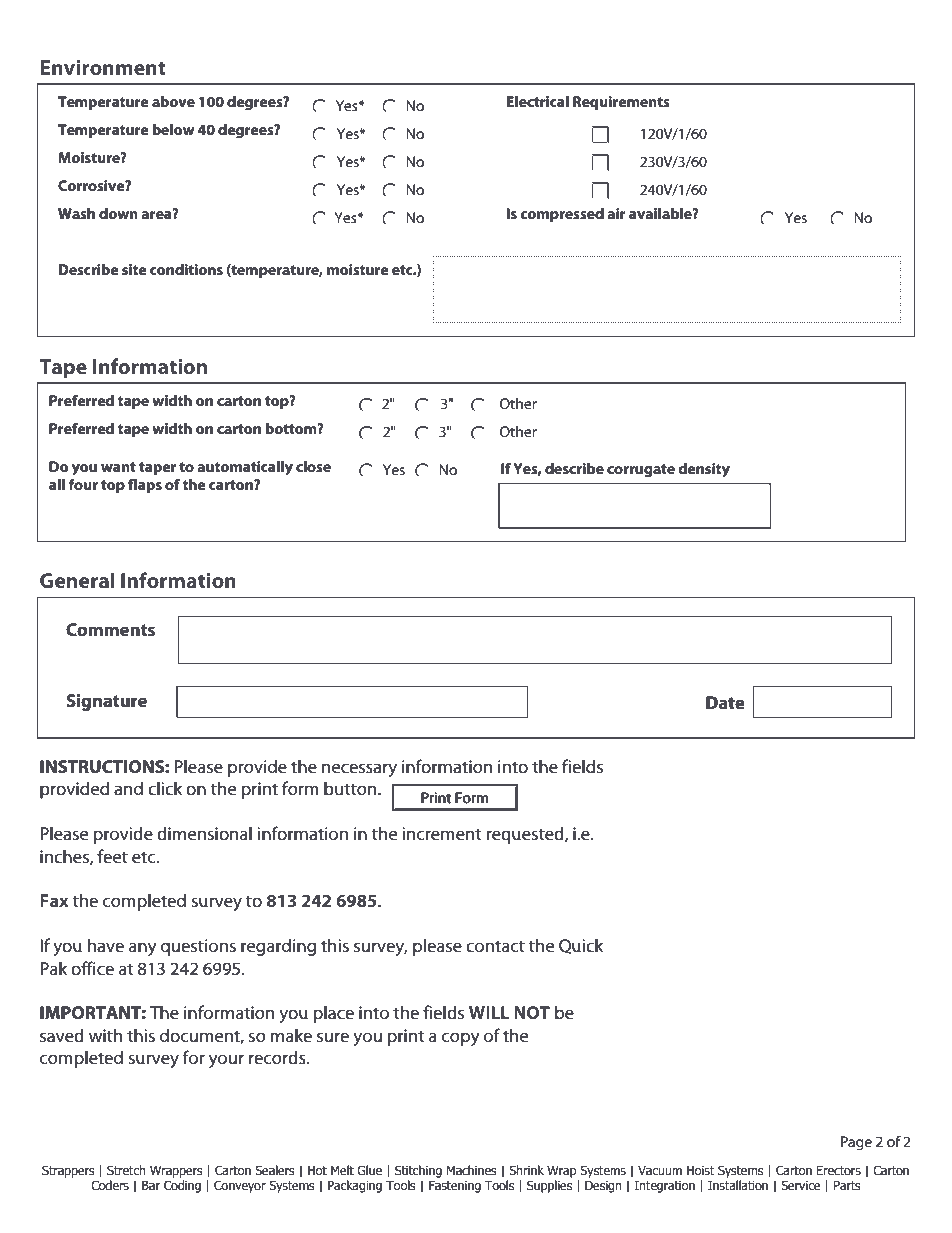  I want to click on increment, so click(441, 834).
